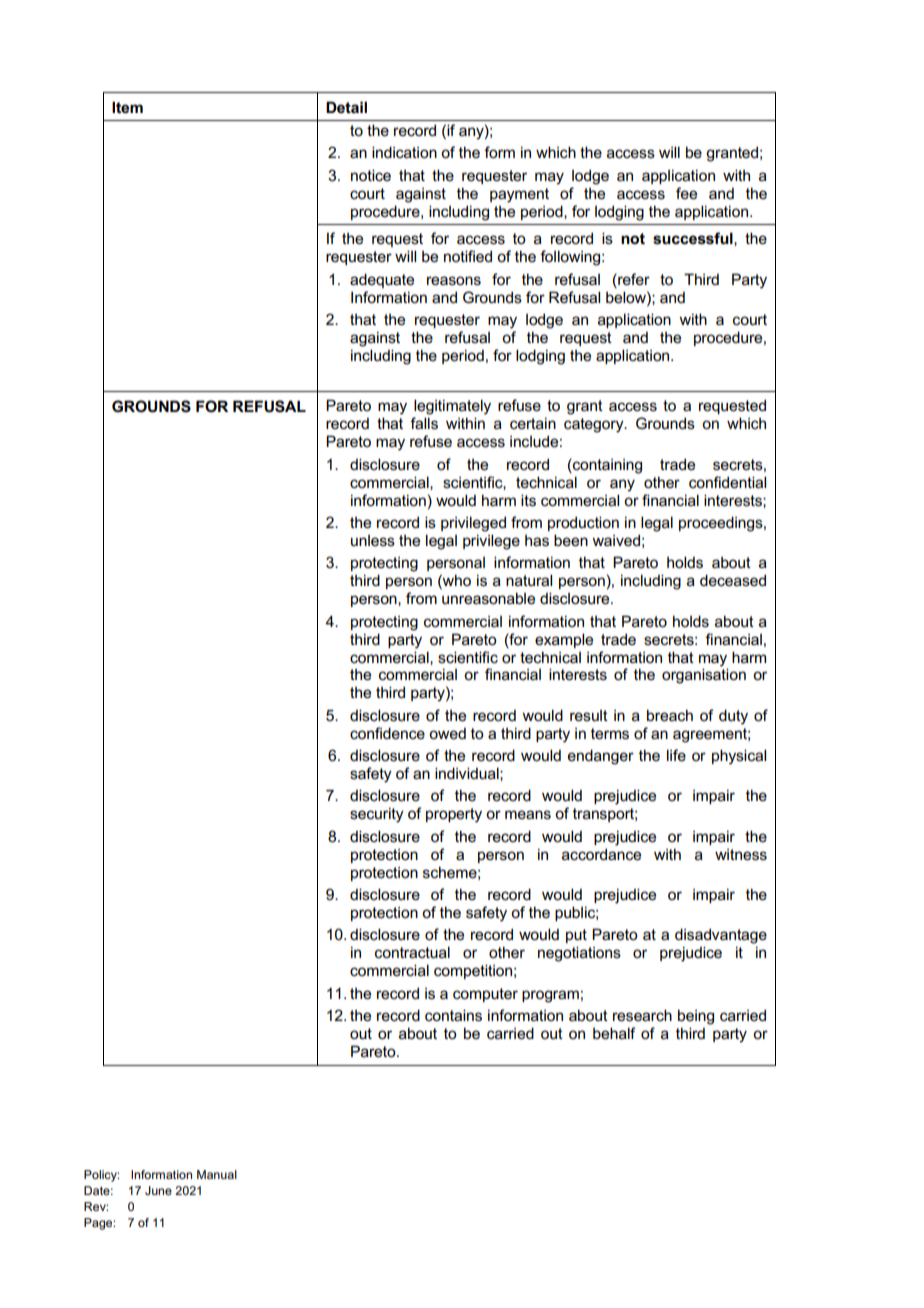 Image resolution: width=924 pixels, height=1308 pixels. I want to click on indication, so click(404, 152).
